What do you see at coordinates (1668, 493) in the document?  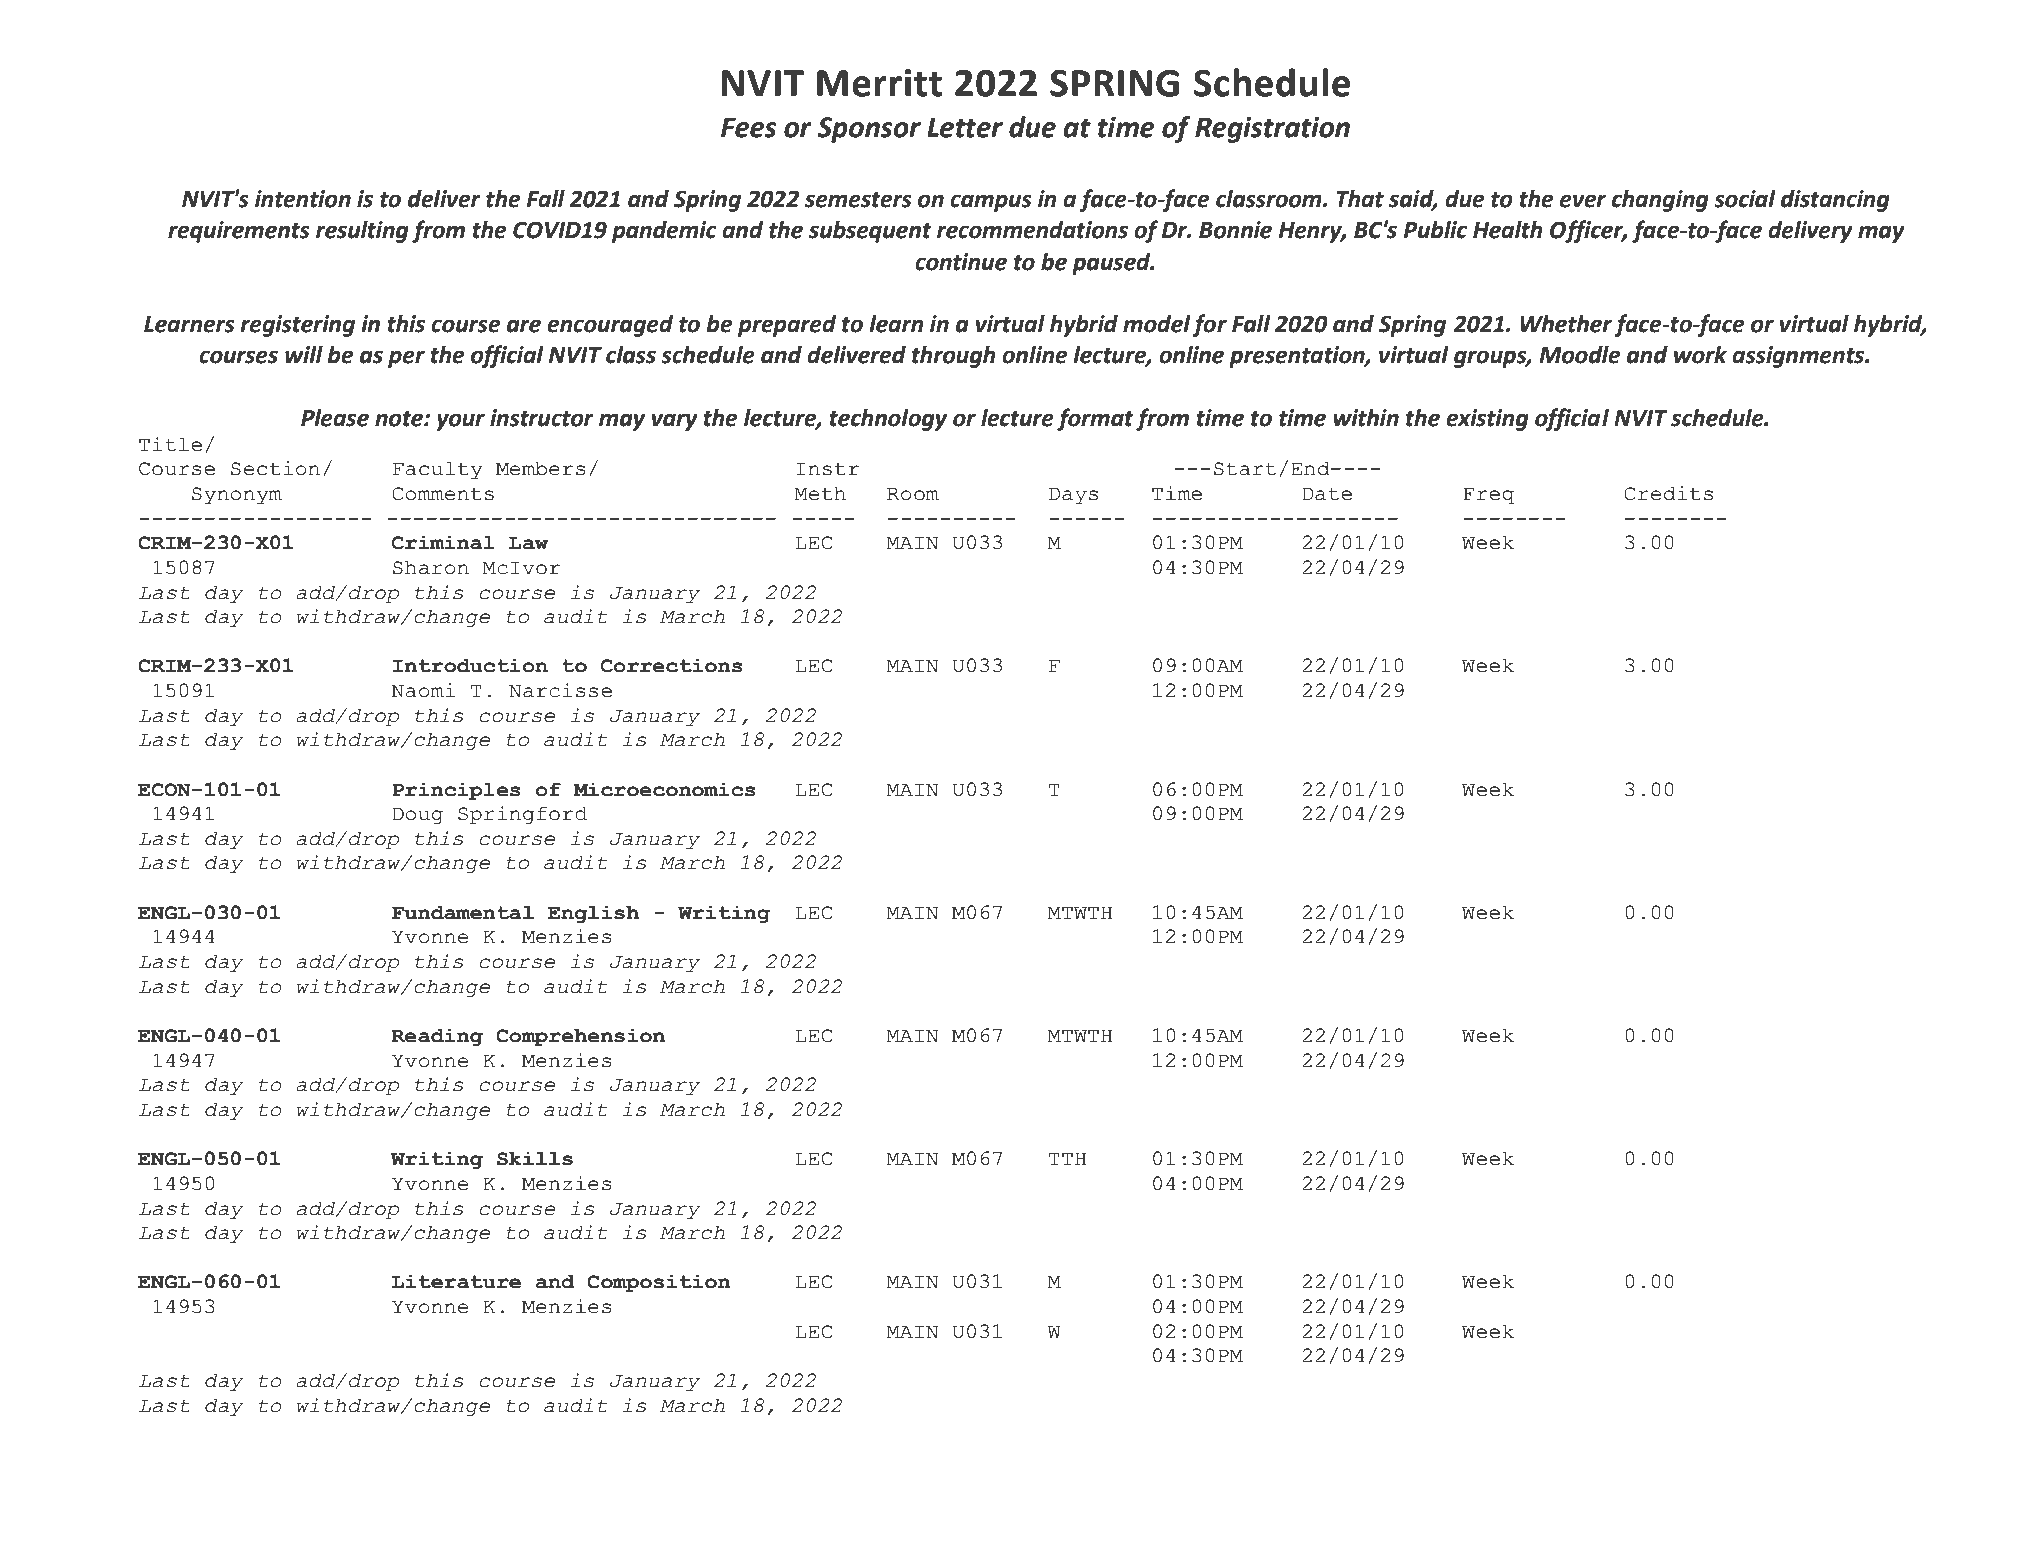 I see `Credits` at bounding box center [1668, 493].
